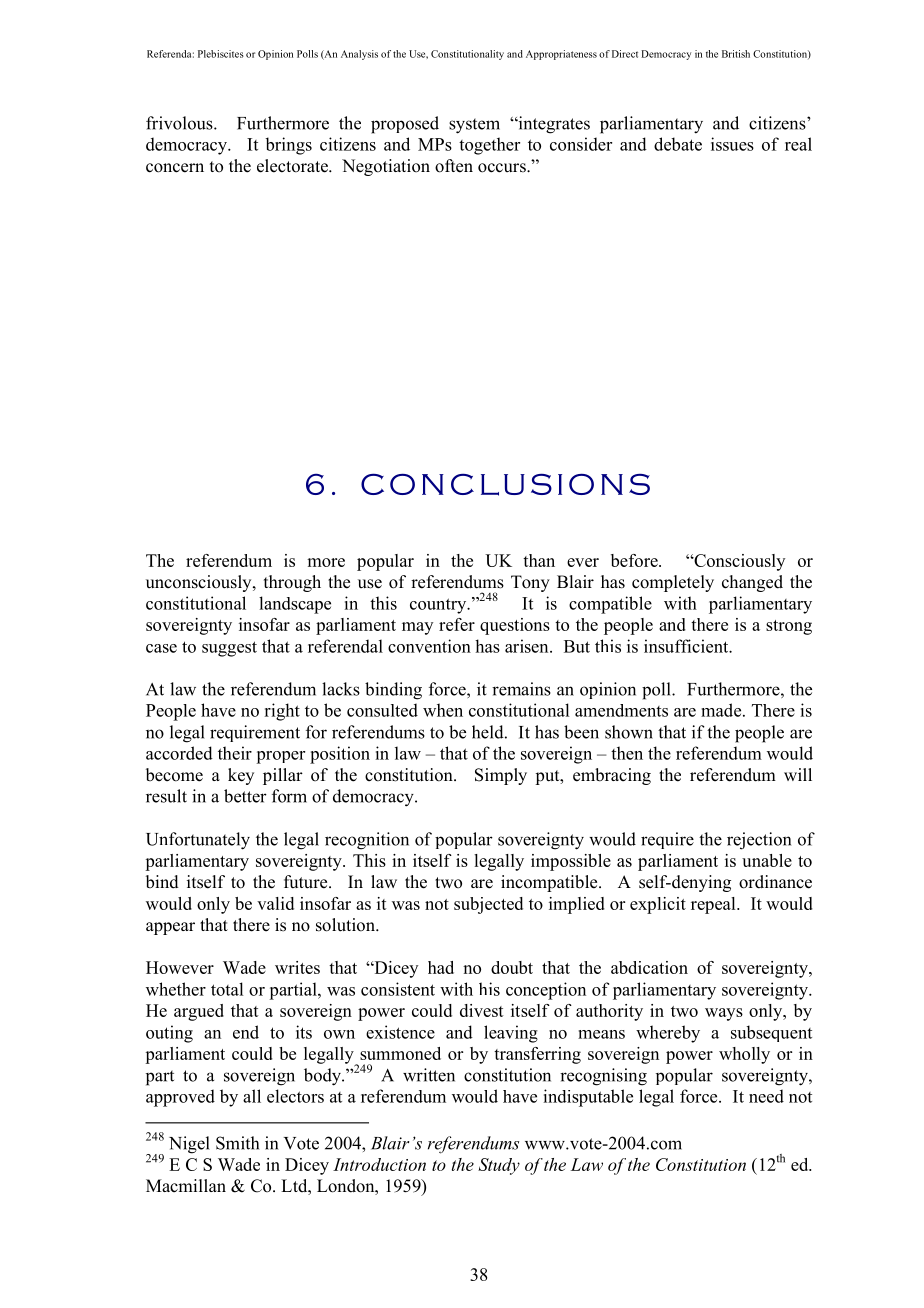 This screenshot has height=1308, width=924. I want to click on Study, so click(499, 1166).
